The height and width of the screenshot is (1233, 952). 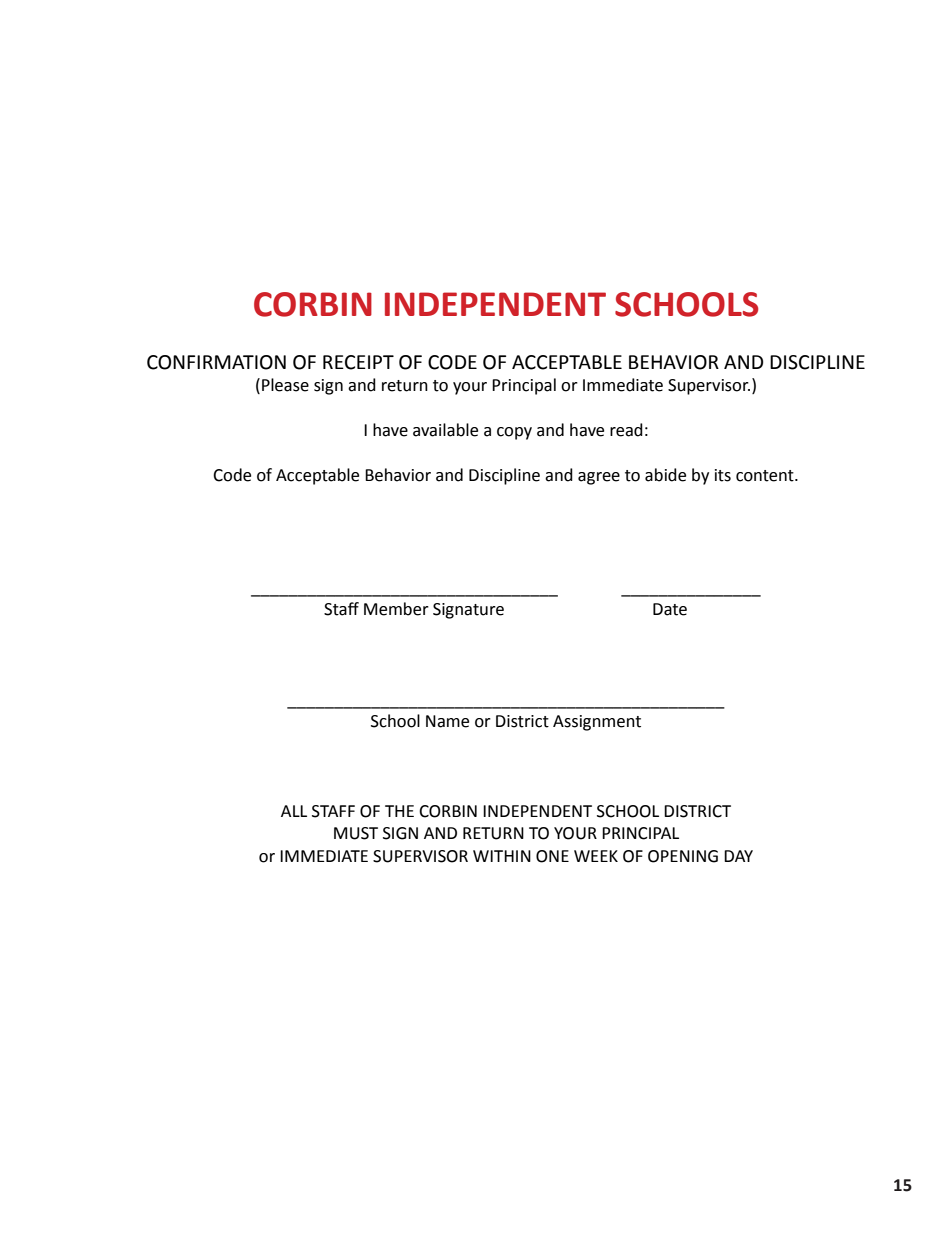 What do you see at coordinates (294, 811) in the screenshot?
I see `ALL` at bounding box center [294, 811].
